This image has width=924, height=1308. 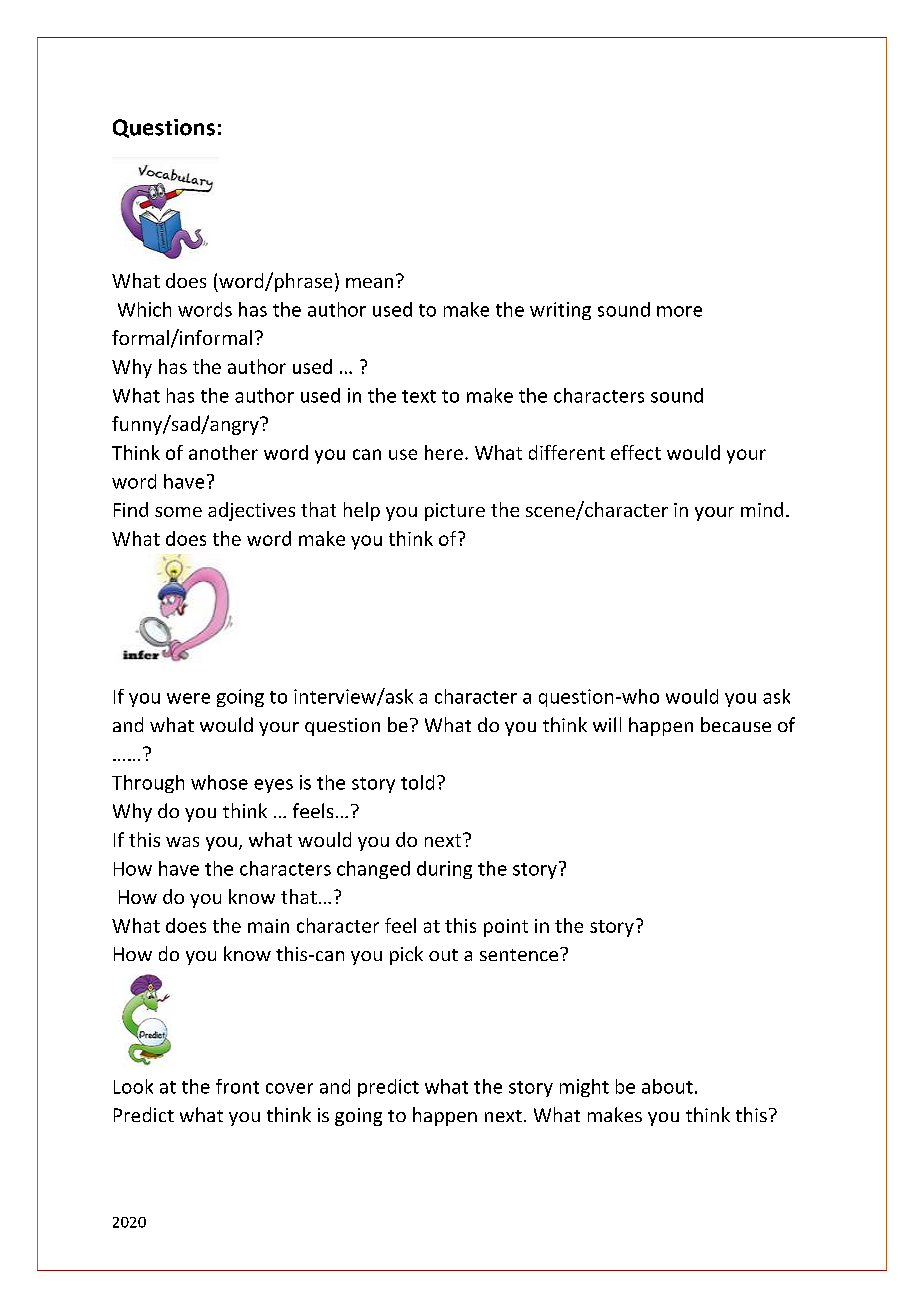 I want to click on were, so click(x=188, y=698).
